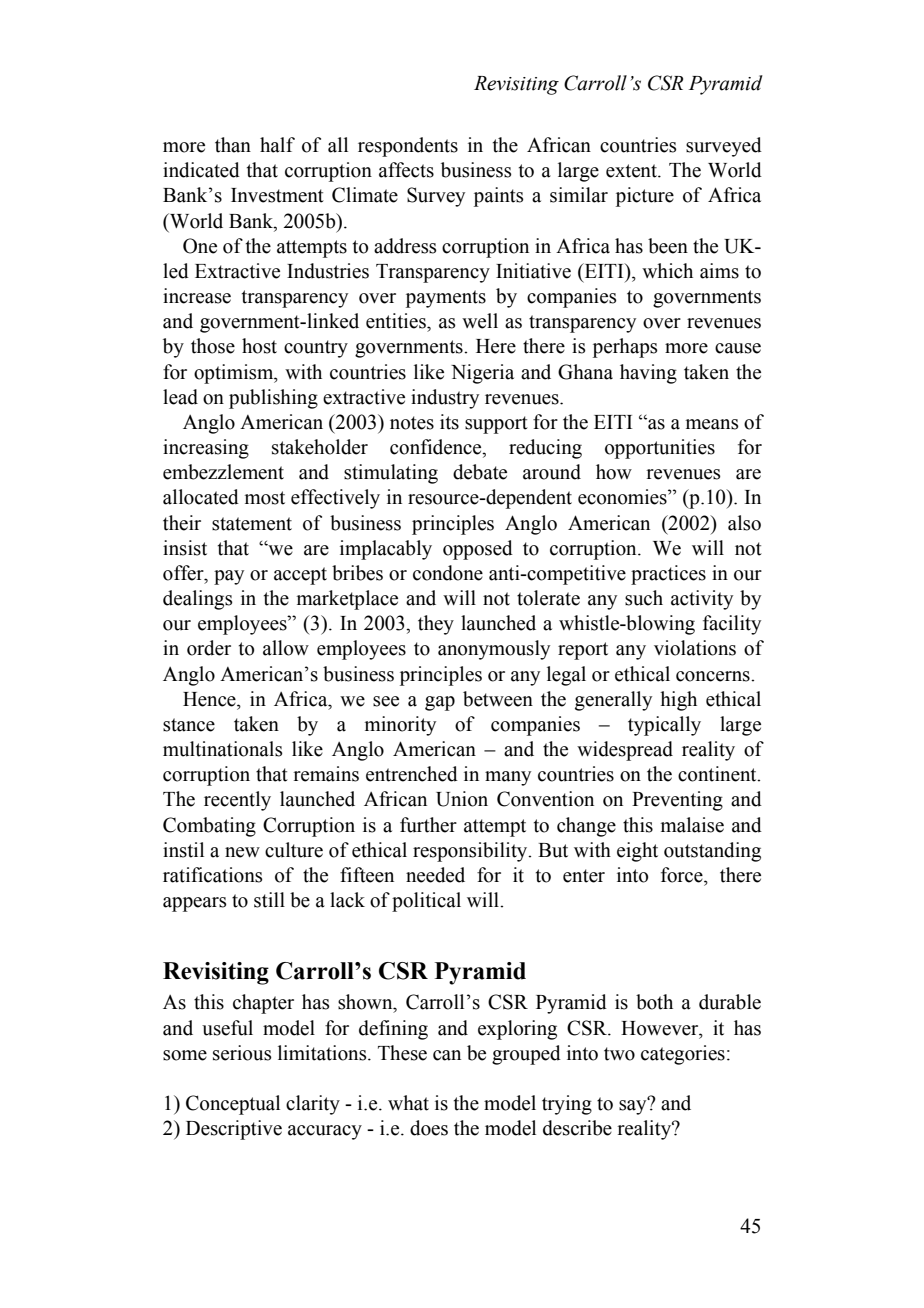  What do you see at coordinates (498, 197) in the image?
I see `paints` at bounding box center [498, 197].
